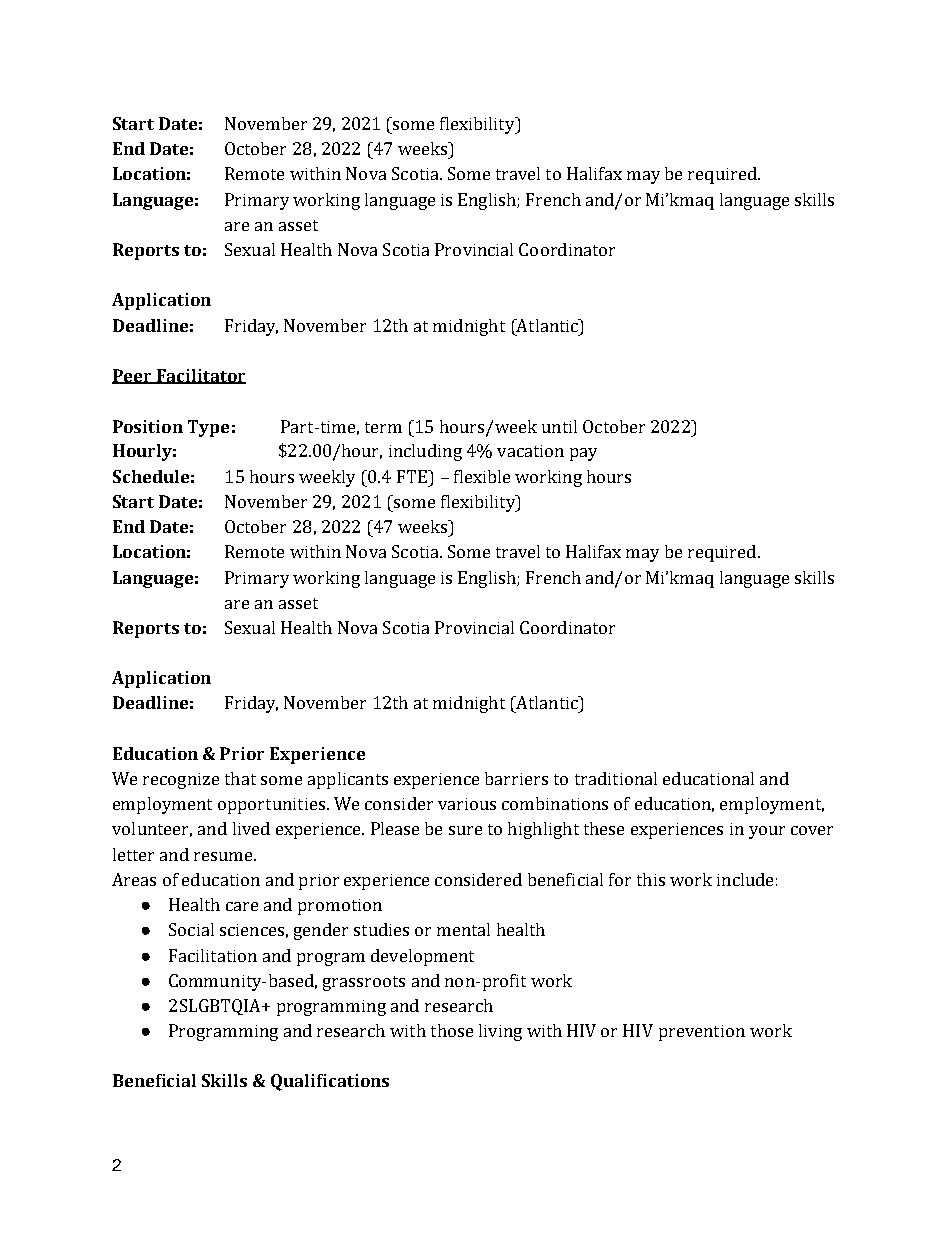 Image resolution: width=952 pixels, height=1233 pixels. What do you see at coordinates (240, 778) in the image?
I see `that` at bounding box center [240, 778].
